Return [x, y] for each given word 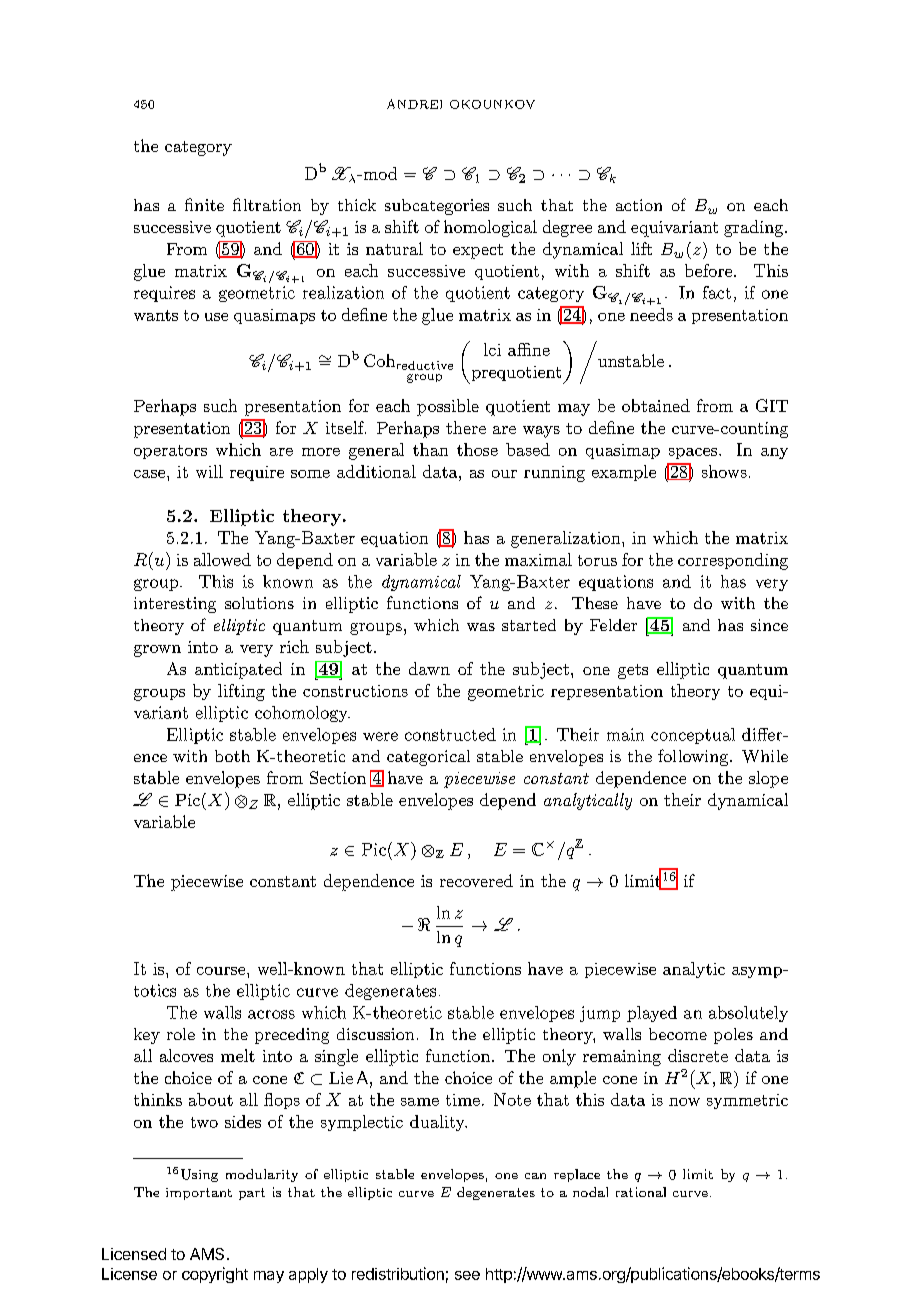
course [222, 971]
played [652, 1014]
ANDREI [414, 104]
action [639, 205]
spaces [694, 453]
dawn [429, 668]
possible [448, 407]
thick [357, 205]
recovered [476, 880]
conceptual [693, 736]
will [209, 471]
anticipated [238, 670]
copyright [215, 1275]
